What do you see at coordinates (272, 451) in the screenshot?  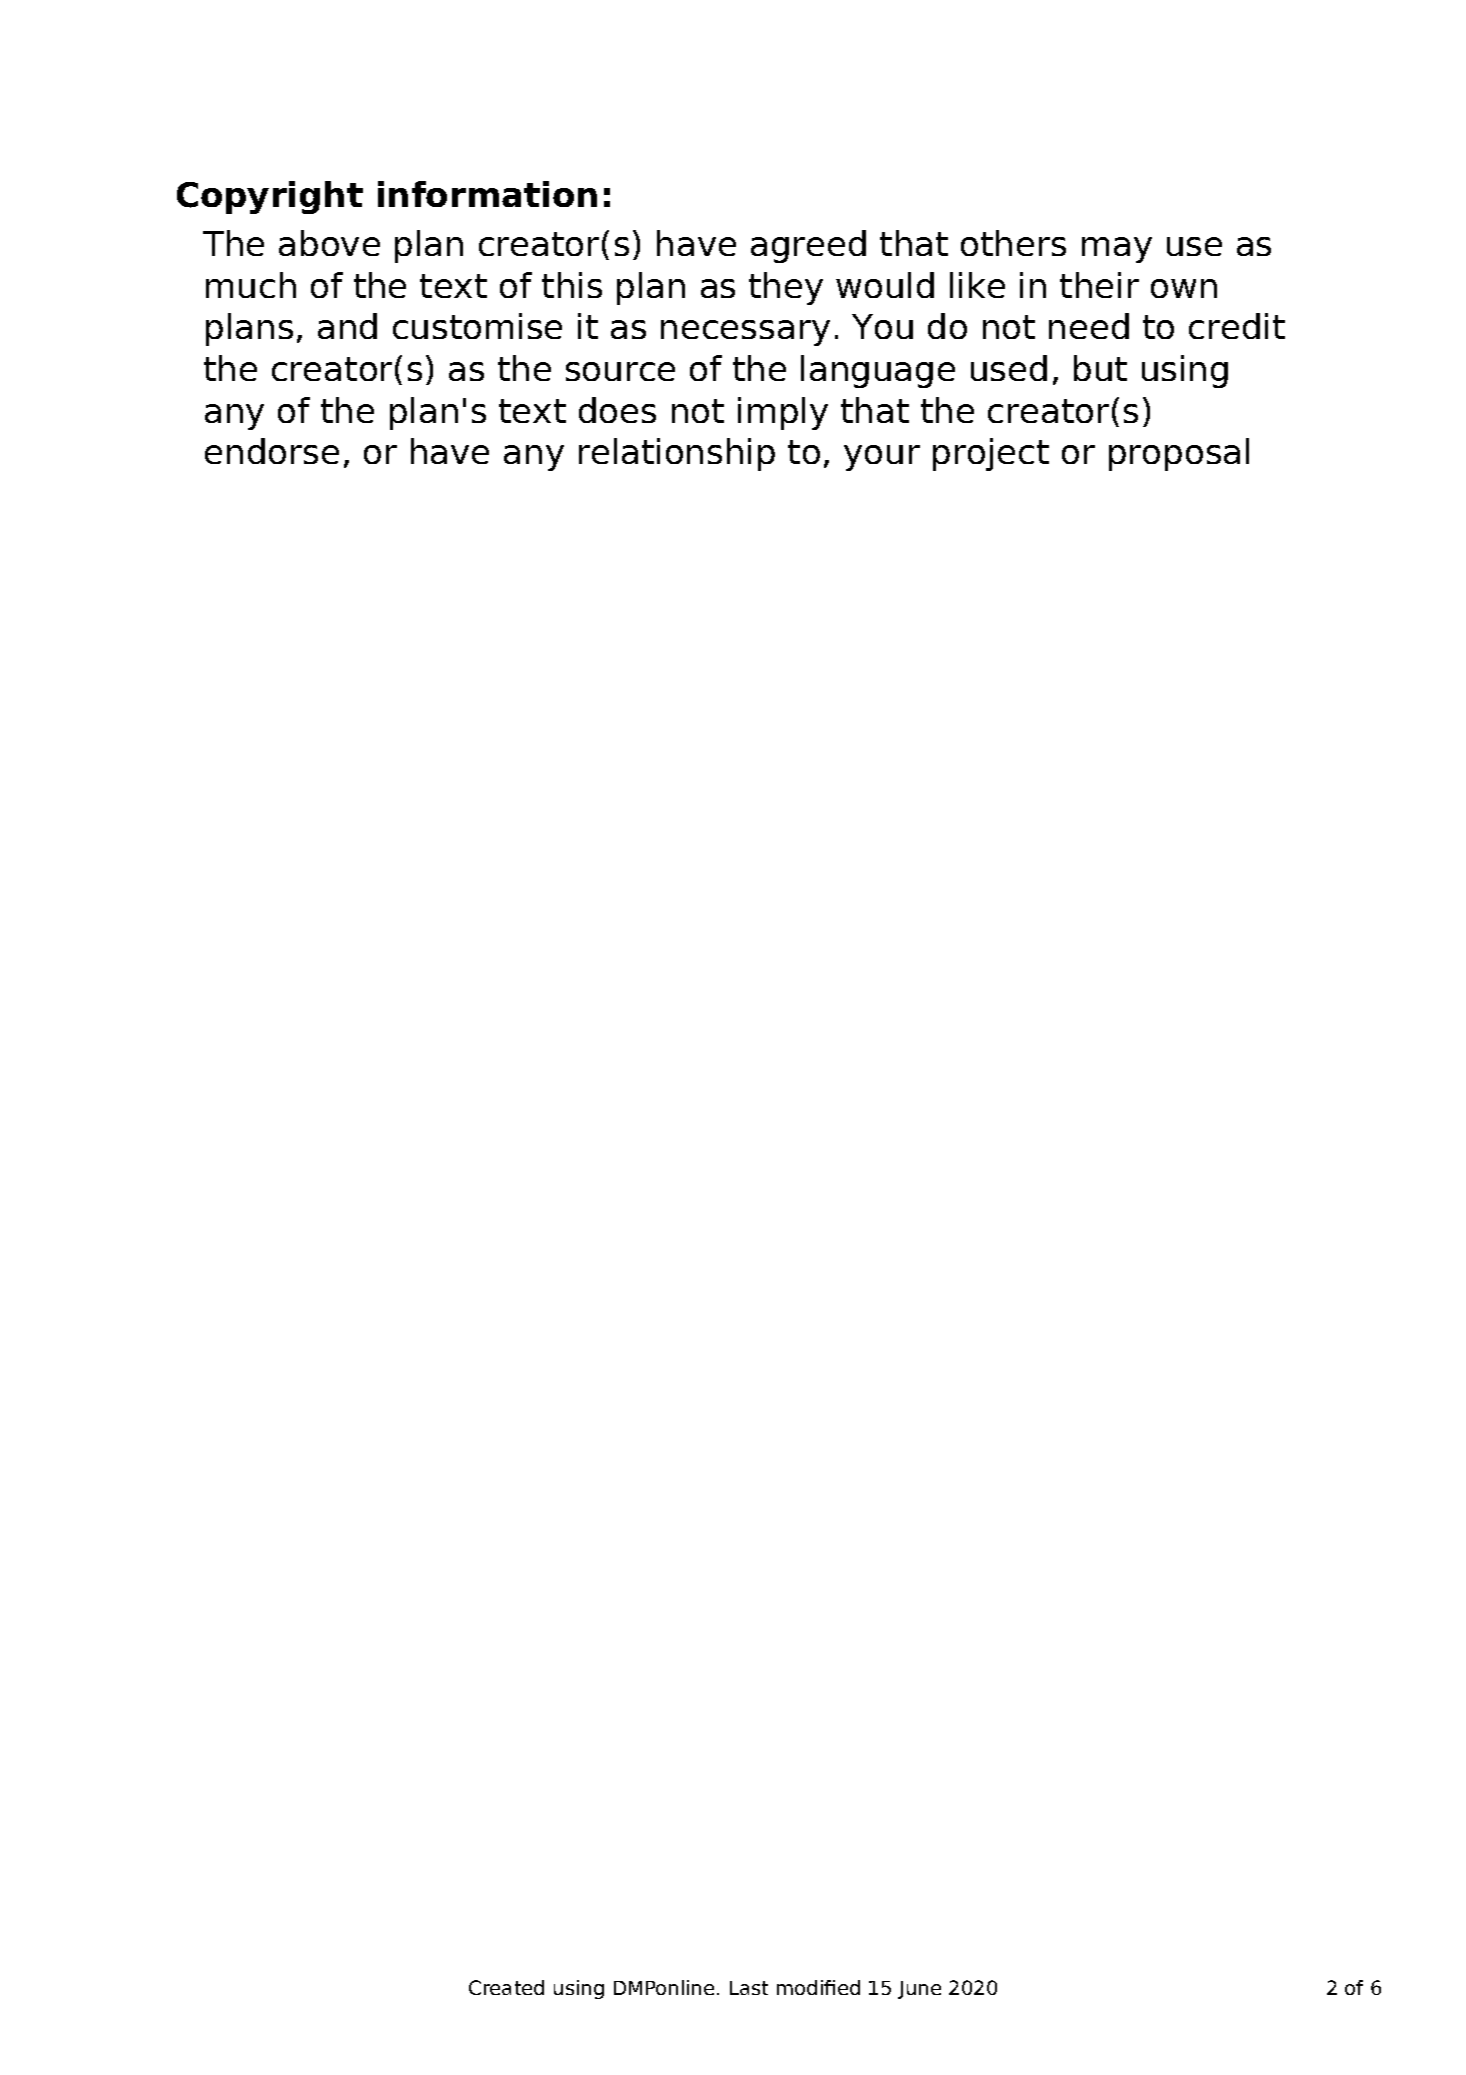 I see `endorse` at bounding box center [272, 451].
